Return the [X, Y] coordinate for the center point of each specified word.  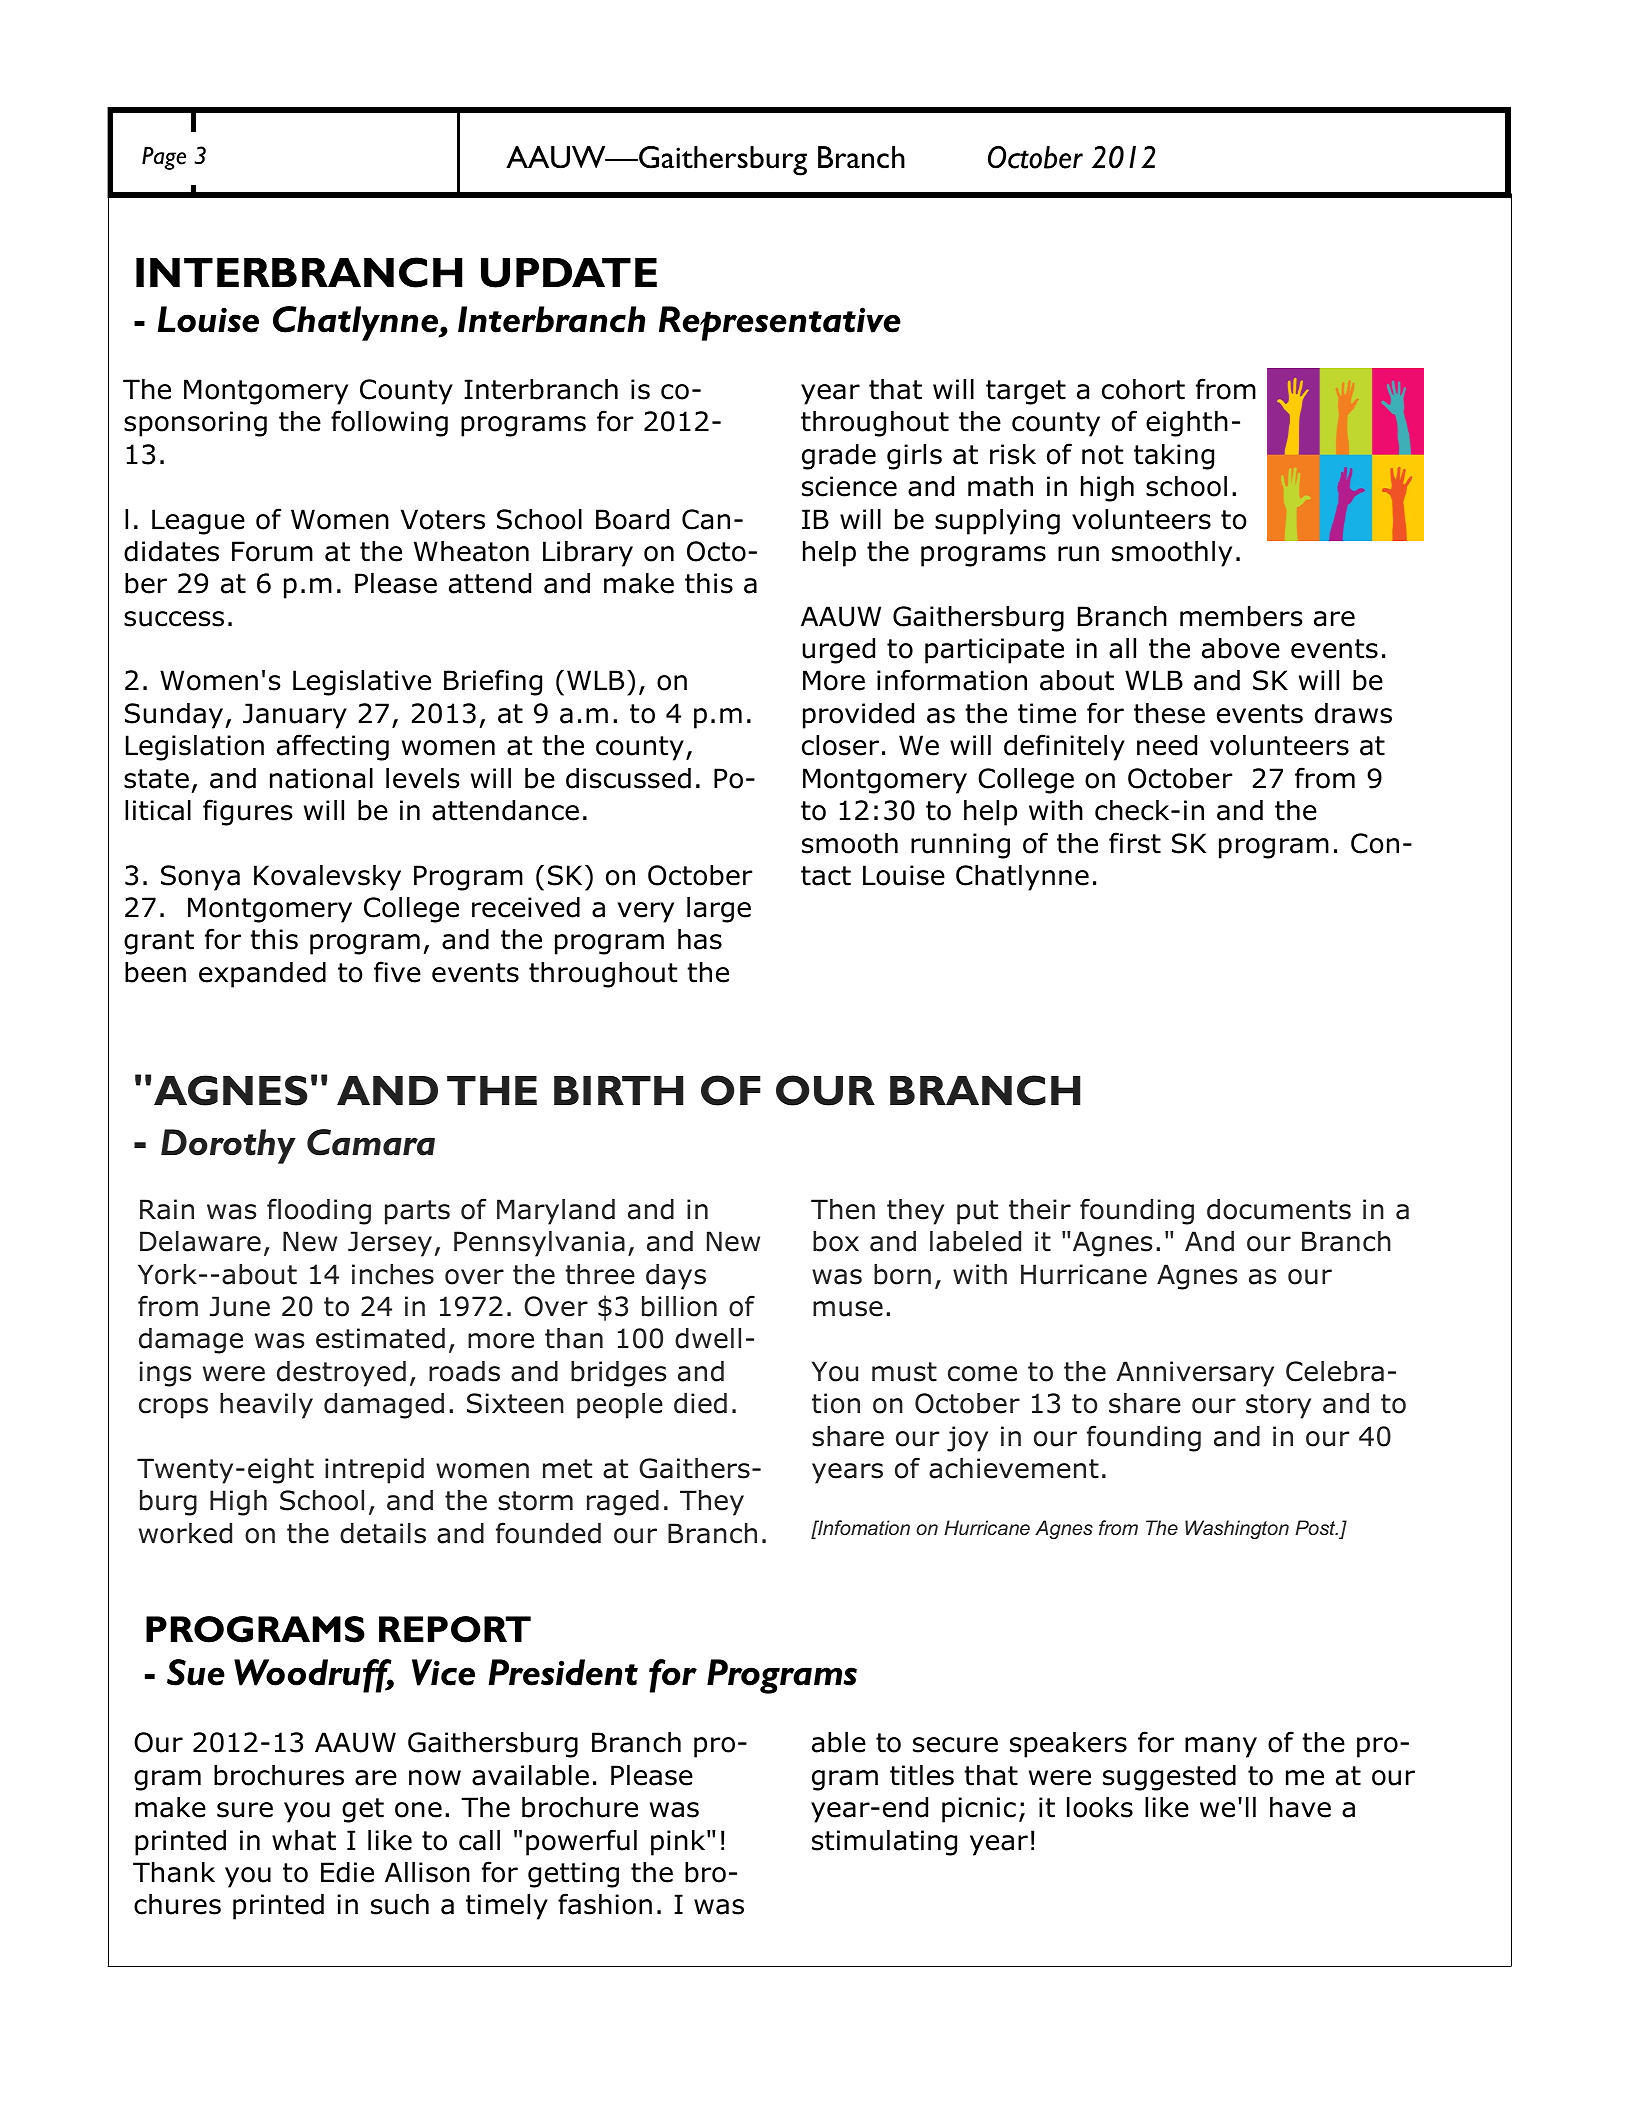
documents [1279, 1209]
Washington [1237, 1529]
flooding [319, 1211]
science [849, 486]
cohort [1143, 389]
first [1135, 843]
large [719, 910]
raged [623, 1503]
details [383, 1533]
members [1241, 616]
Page [164, 158]
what [304, 1840]
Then [843, 1209]
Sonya [200, 878]
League [198, 522]
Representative [780, 323]
